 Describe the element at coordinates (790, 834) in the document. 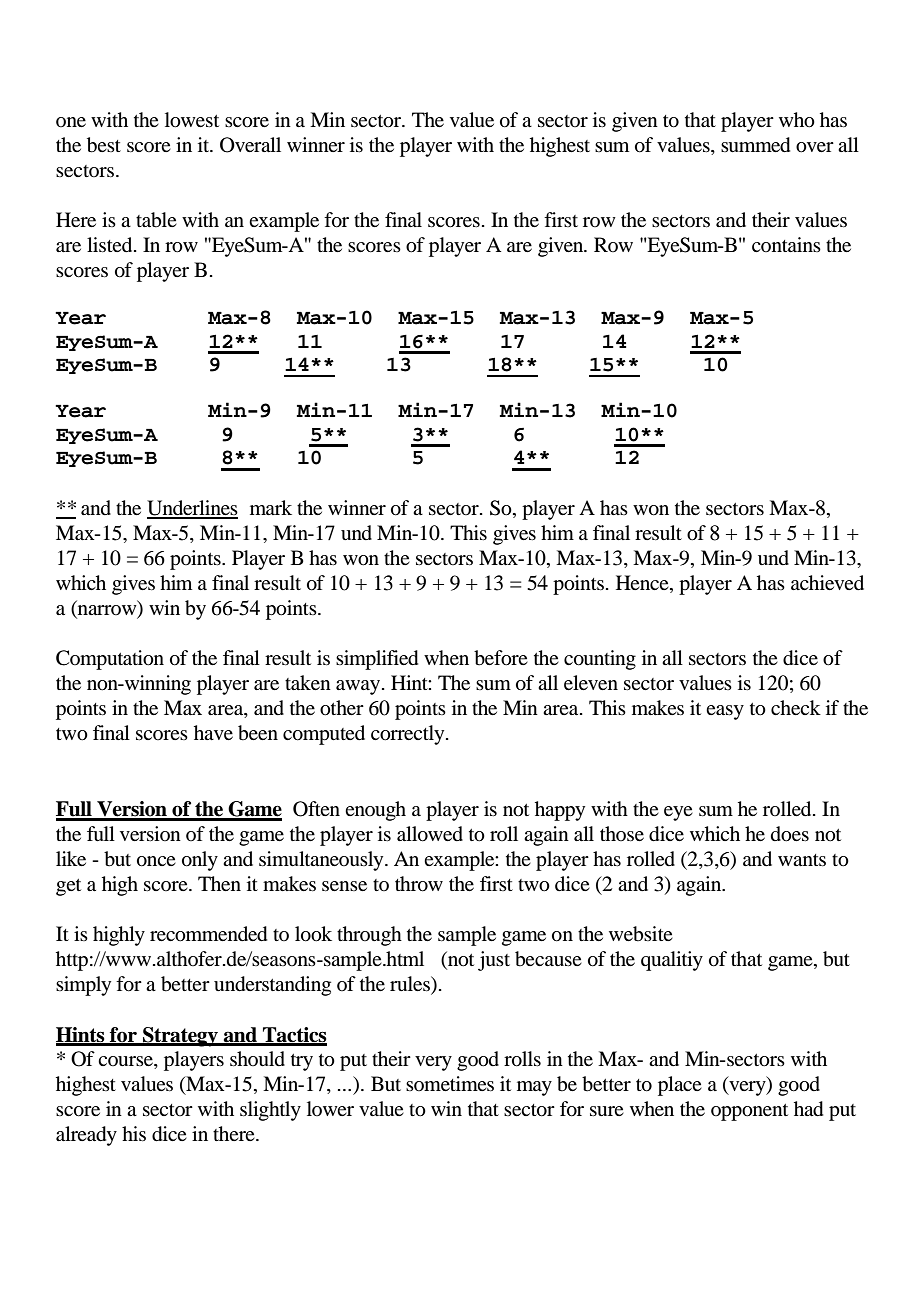

I see `does` at that location.
